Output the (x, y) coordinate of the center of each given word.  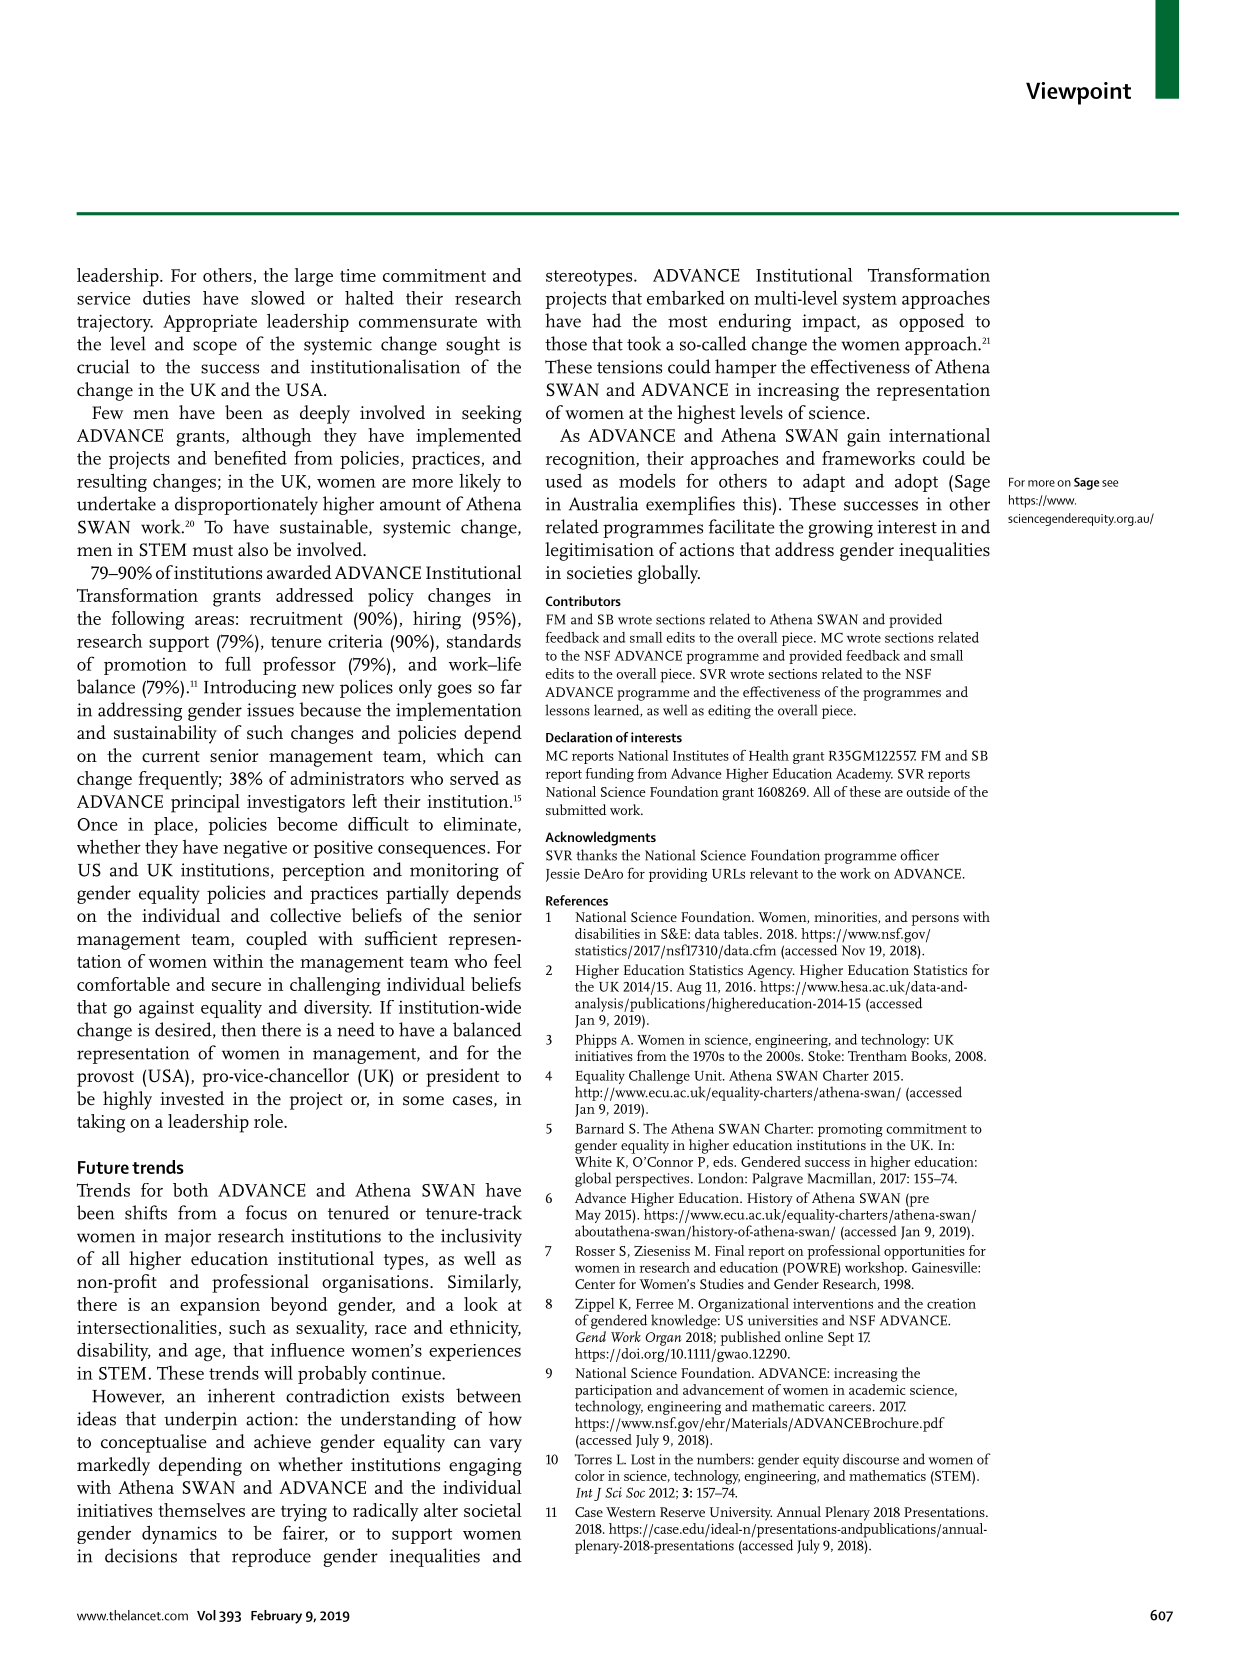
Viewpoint (1078, 93)
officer (920, 855)
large (314, 277)
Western (631, 1512)
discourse (871, 1459)
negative (255, 849)
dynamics (179, 1534)
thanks (596, 855)
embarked (686, 297)
